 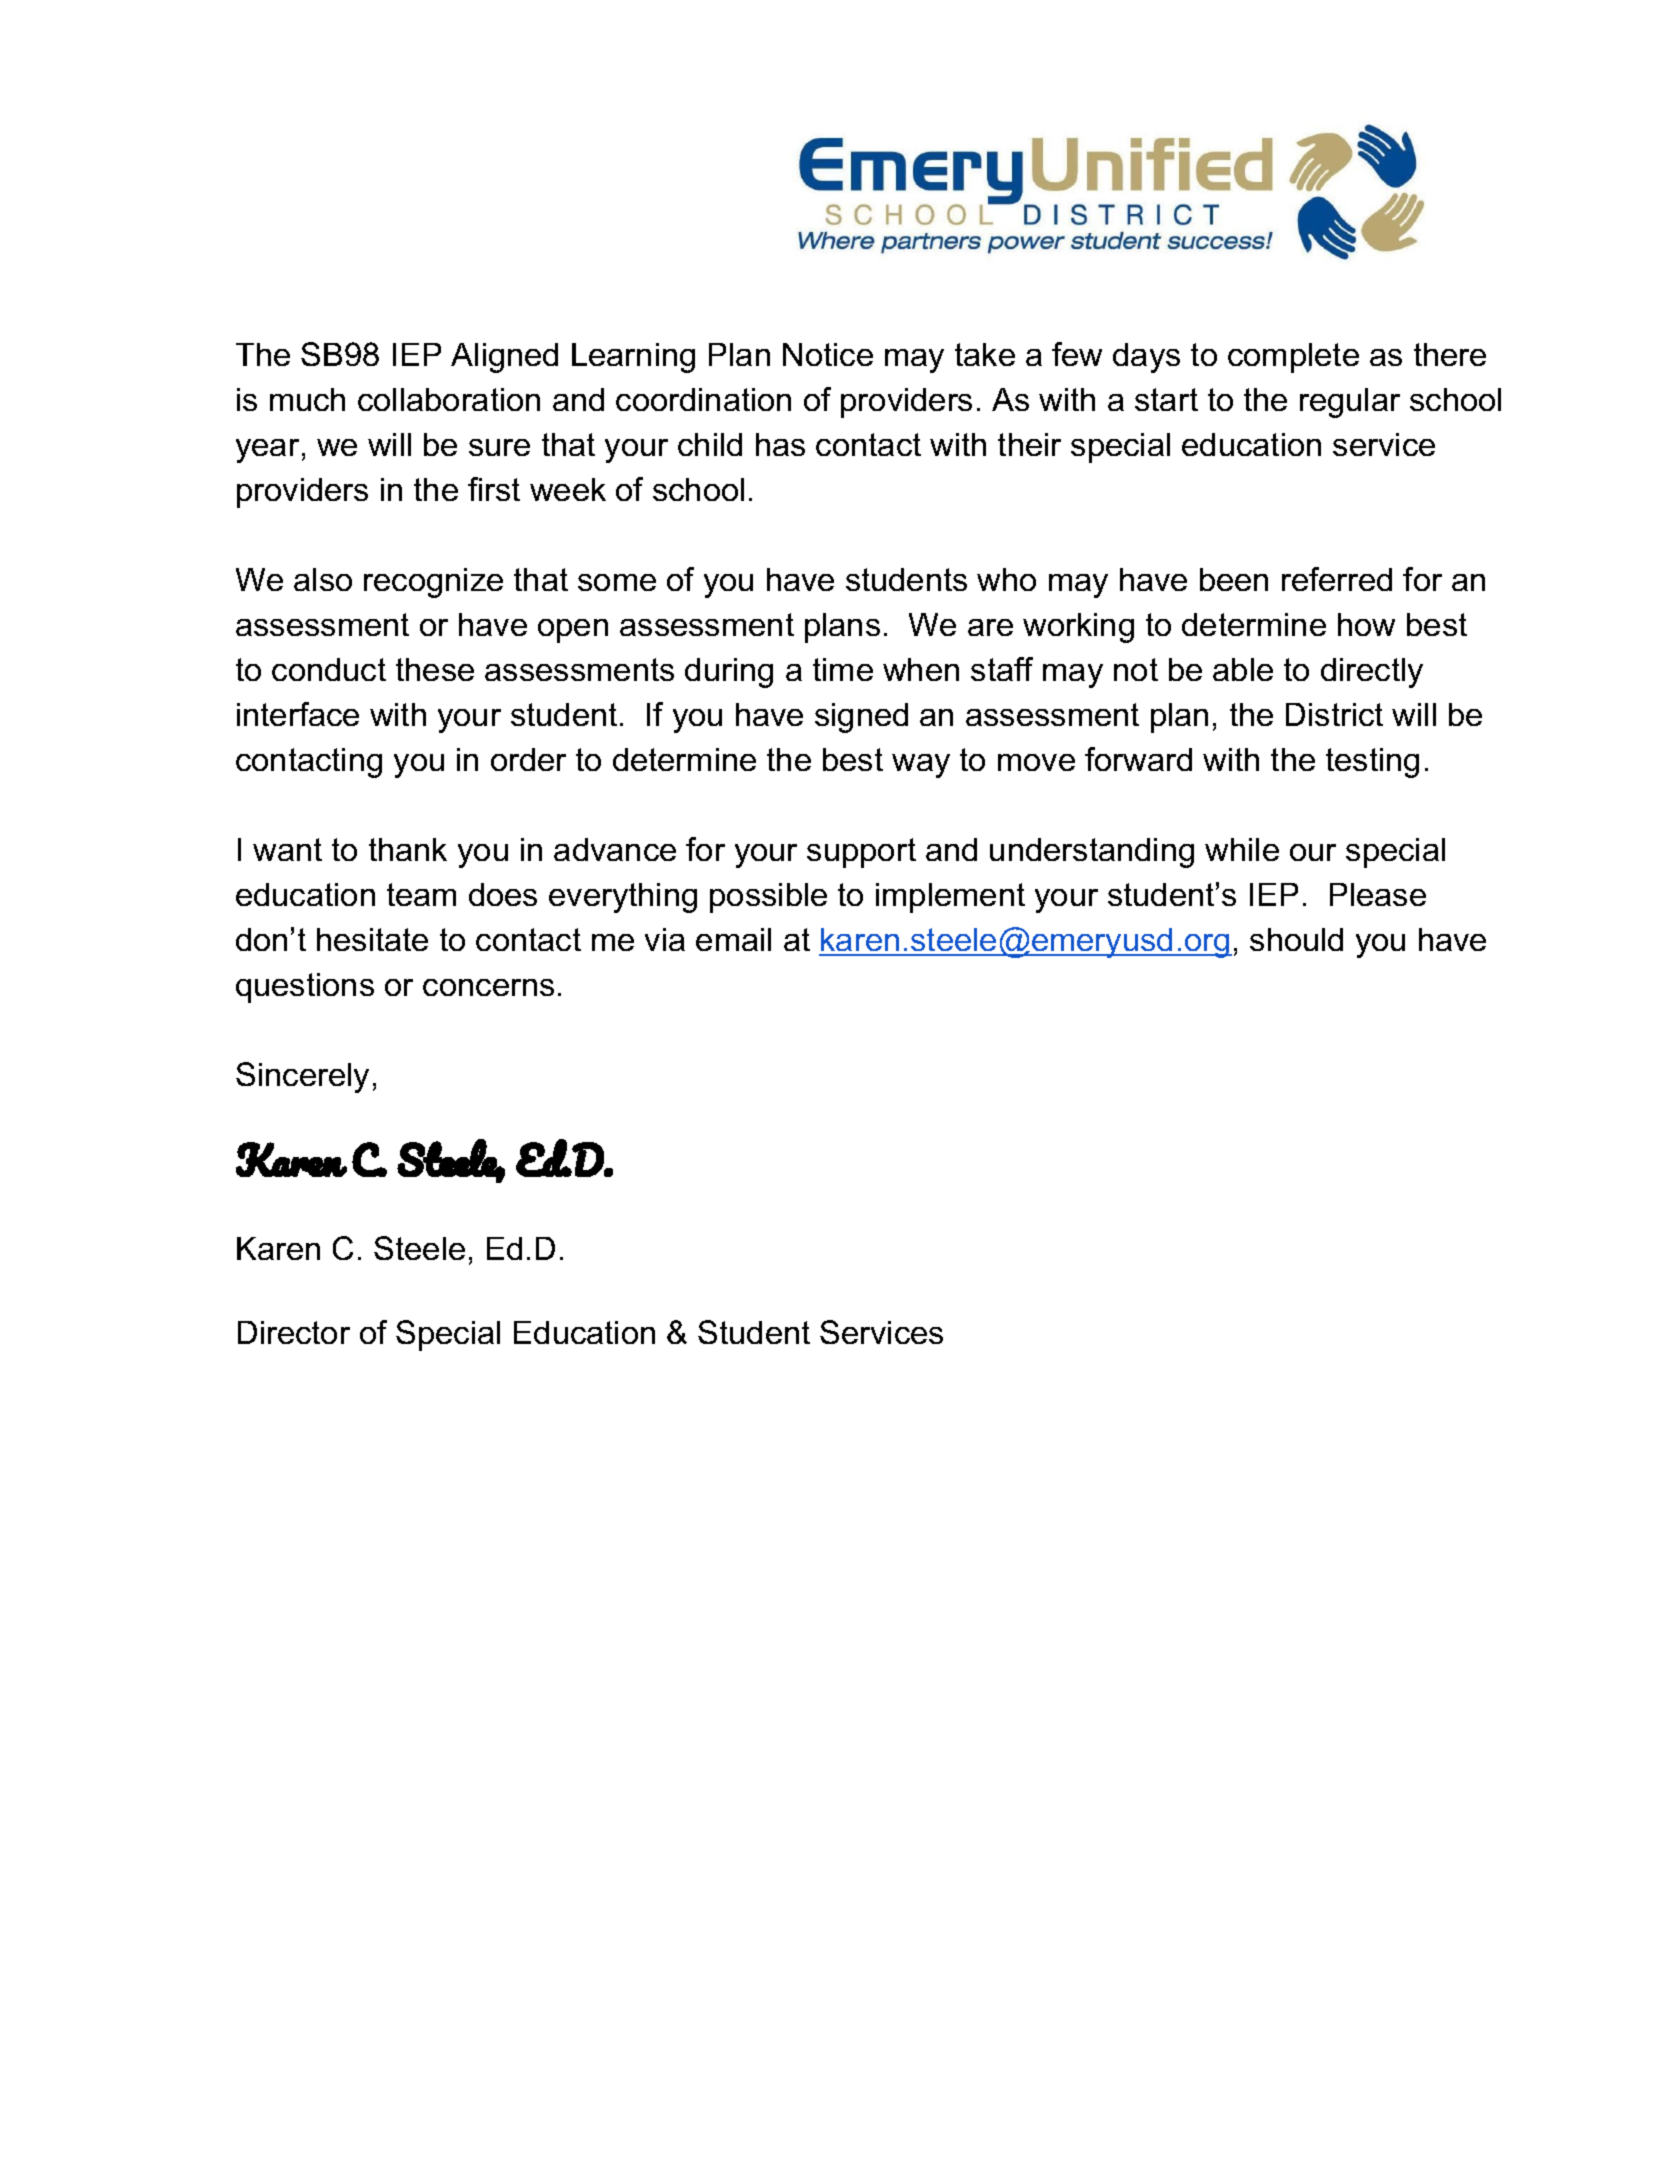 What do you see at coordinates (828, 354) in the screenshot?
I see `Notice` at bounding box center [828, 354].
